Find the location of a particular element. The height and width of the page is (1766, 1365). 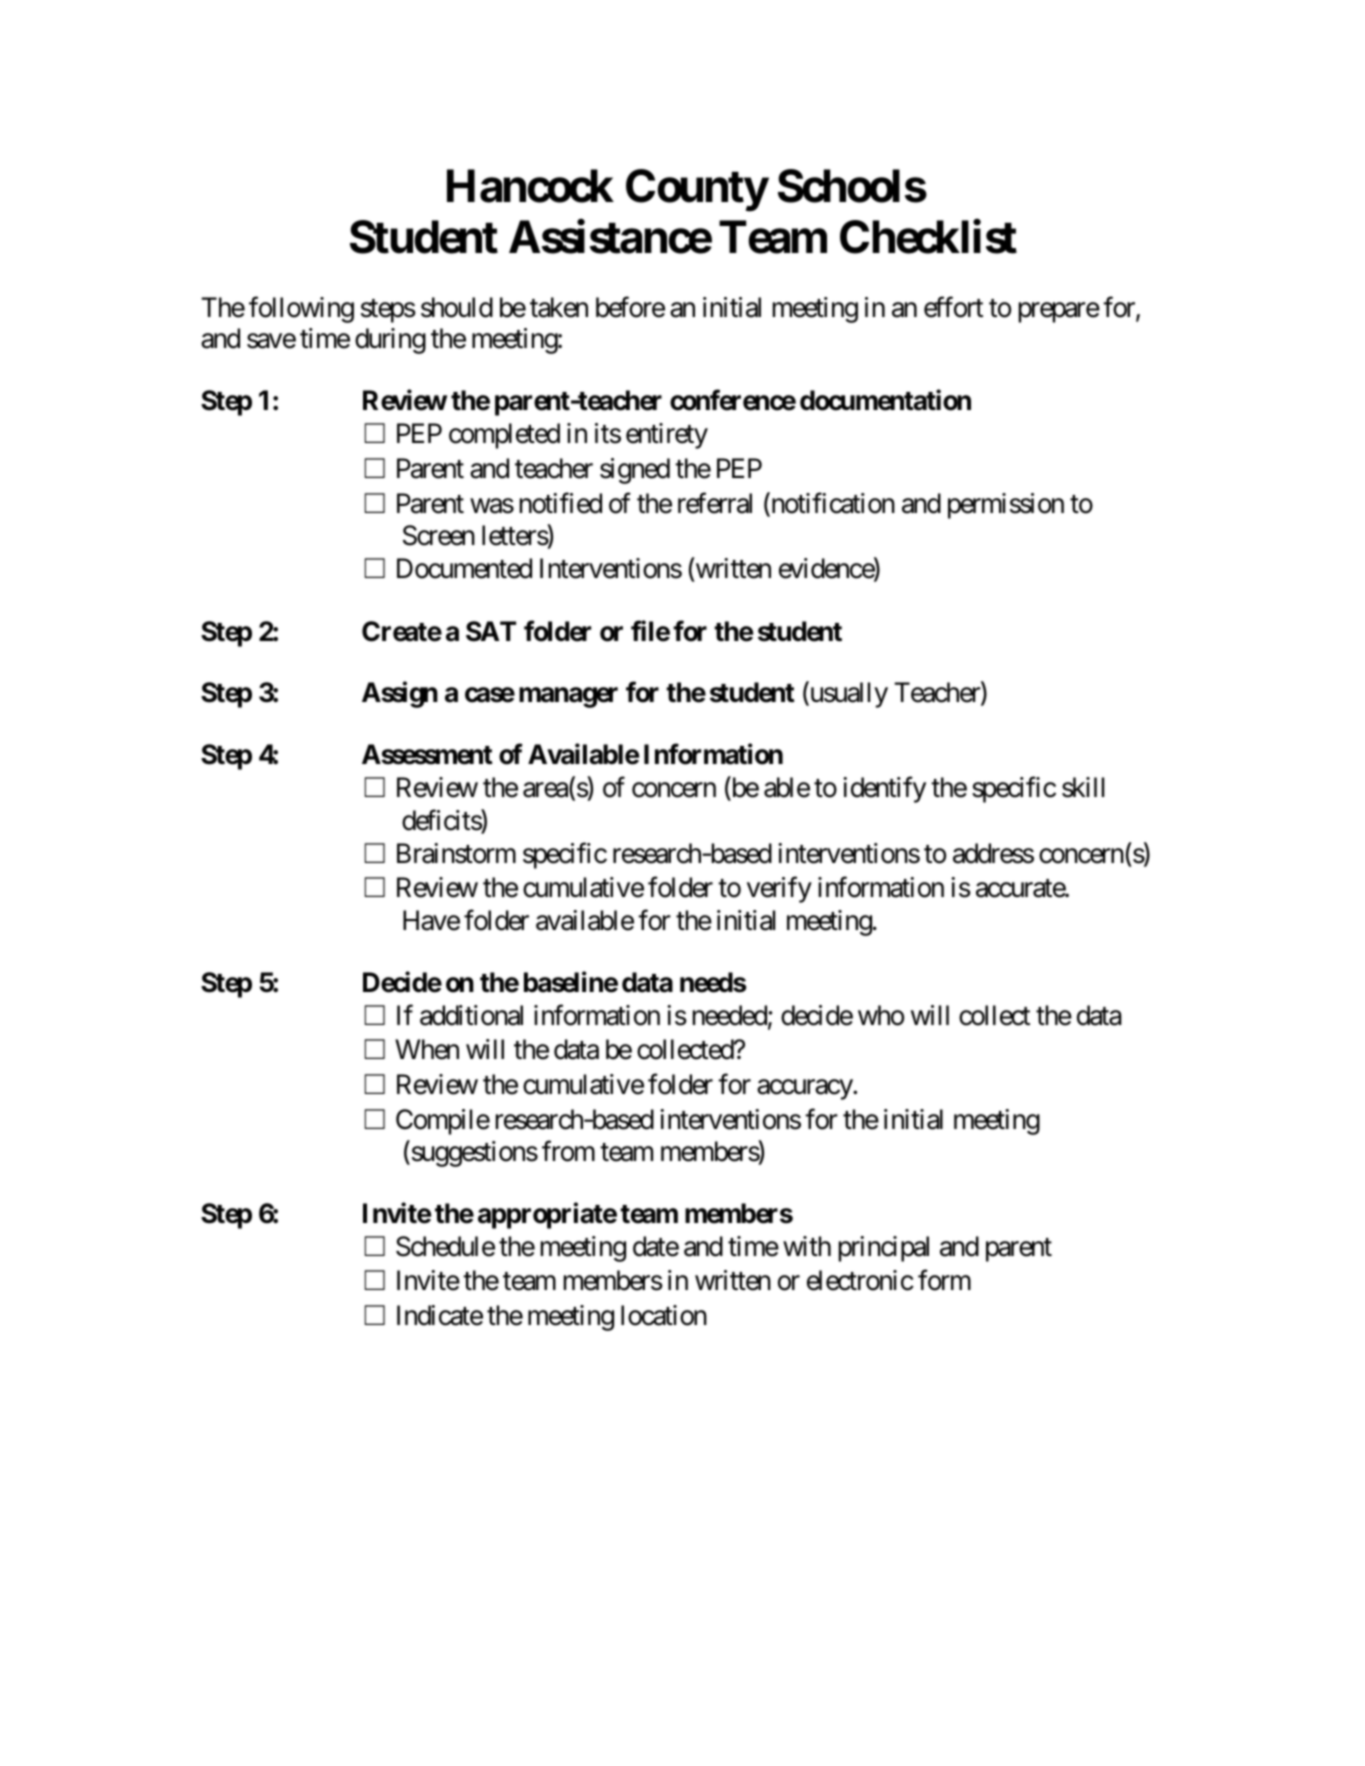

Hancock is located at coordinates (530, 186).
